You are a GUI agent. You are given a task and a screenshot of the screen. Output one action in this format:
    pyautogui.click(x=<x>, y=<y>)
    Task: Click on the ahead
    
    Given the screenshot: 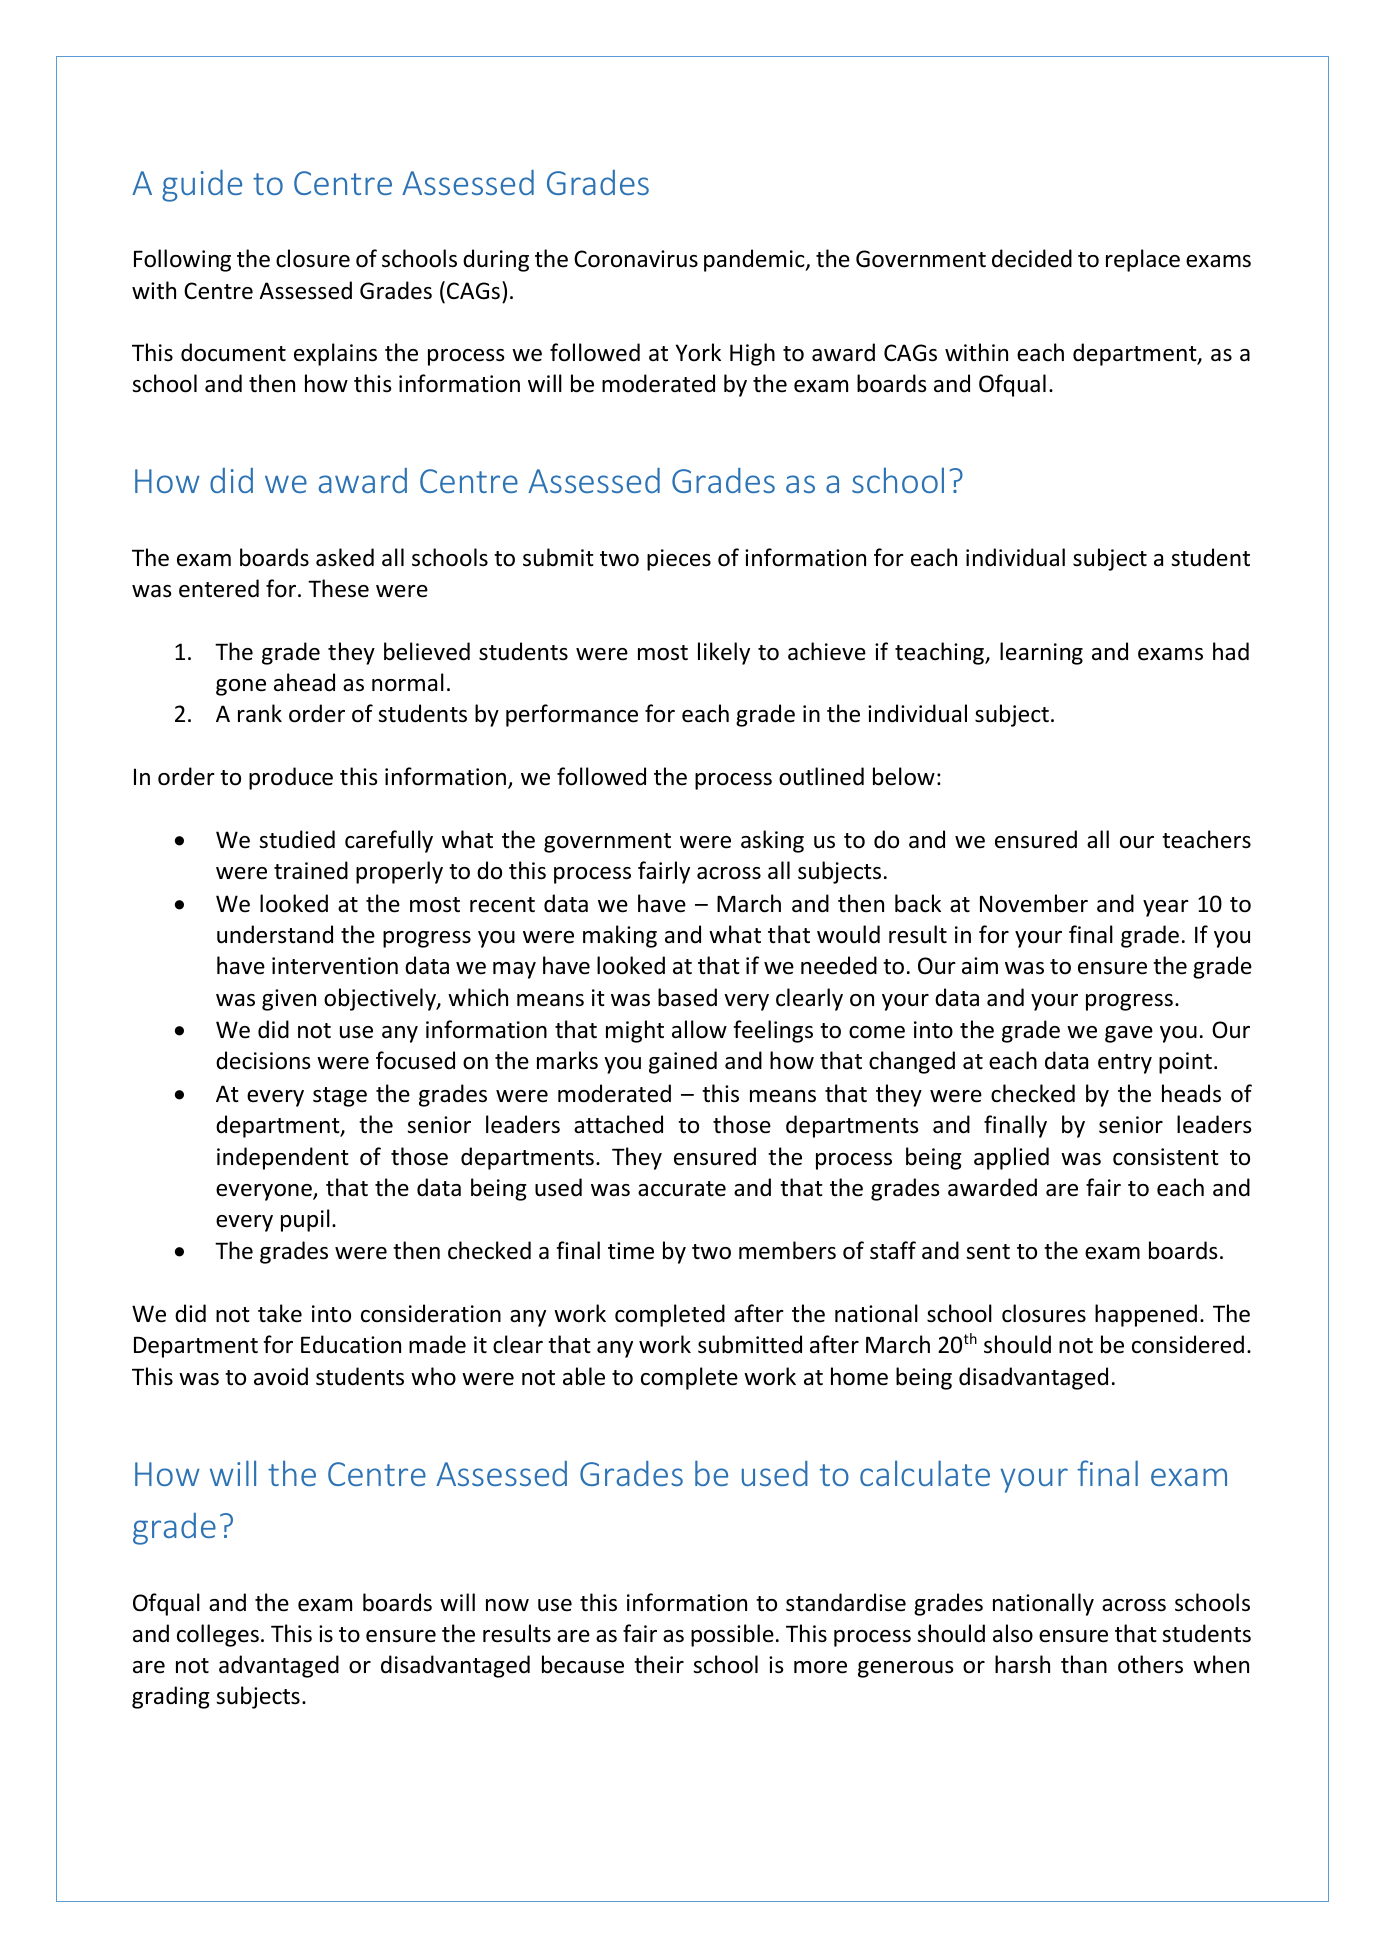 What is the action you would take?
    pyautogui.click(x=304, y=682)
